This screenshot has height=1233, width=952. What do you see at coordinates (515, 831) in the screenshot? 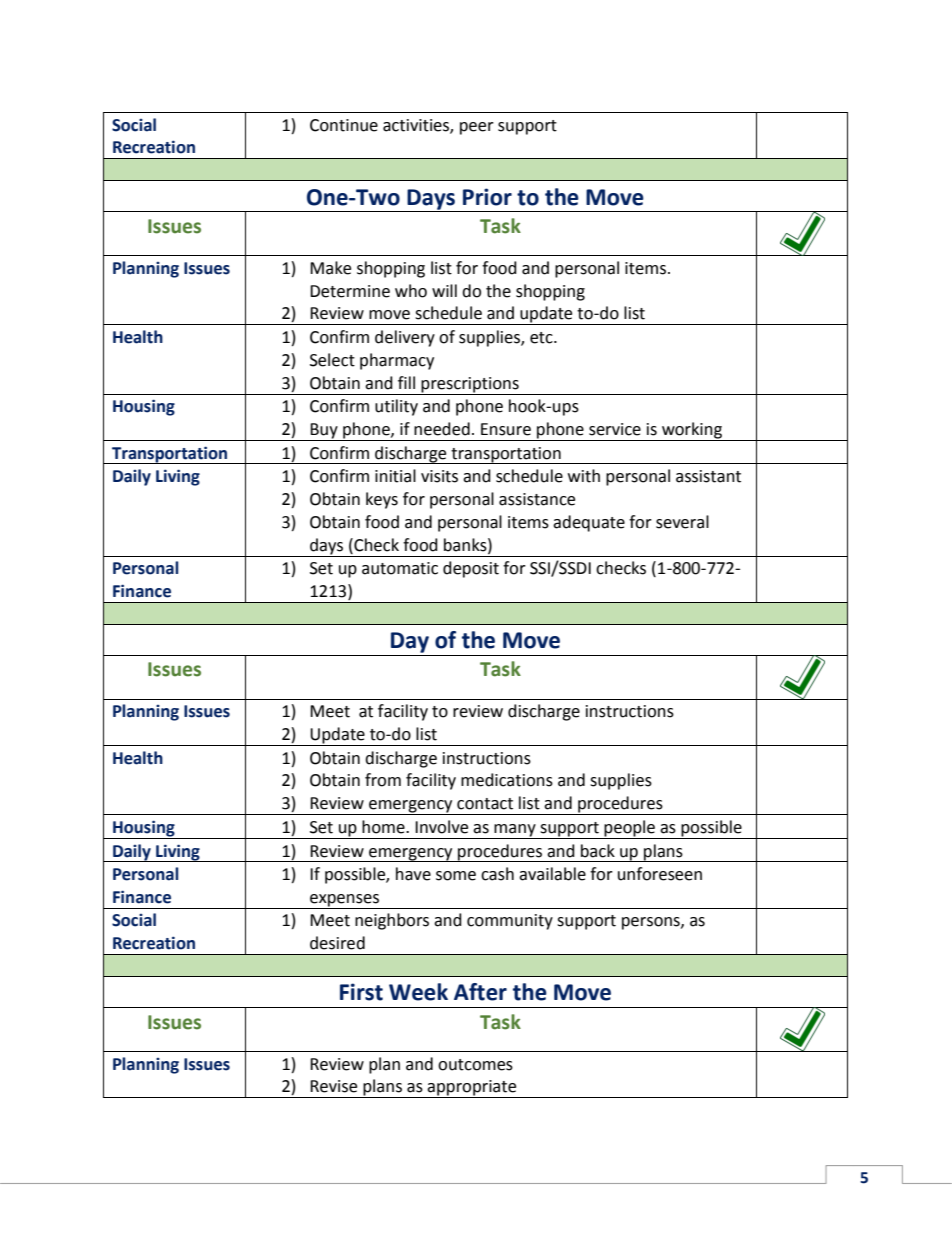
I see `many` at bounding box center [515, 831].
